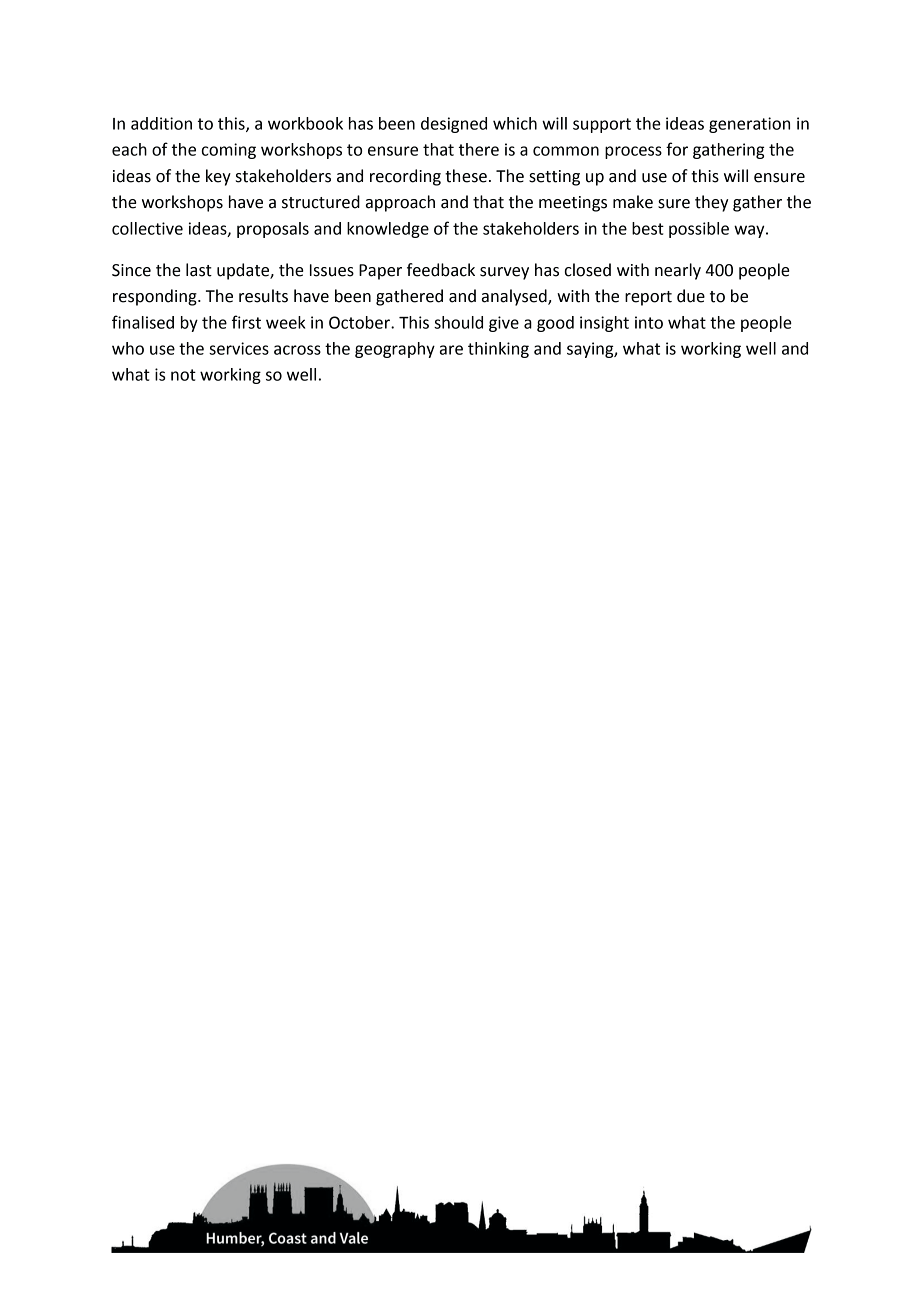 This page has width=924, height=1308. What do you see at coordinates (678, 271) in the page?
I see `nearly` at bounding box center [678, 271].
